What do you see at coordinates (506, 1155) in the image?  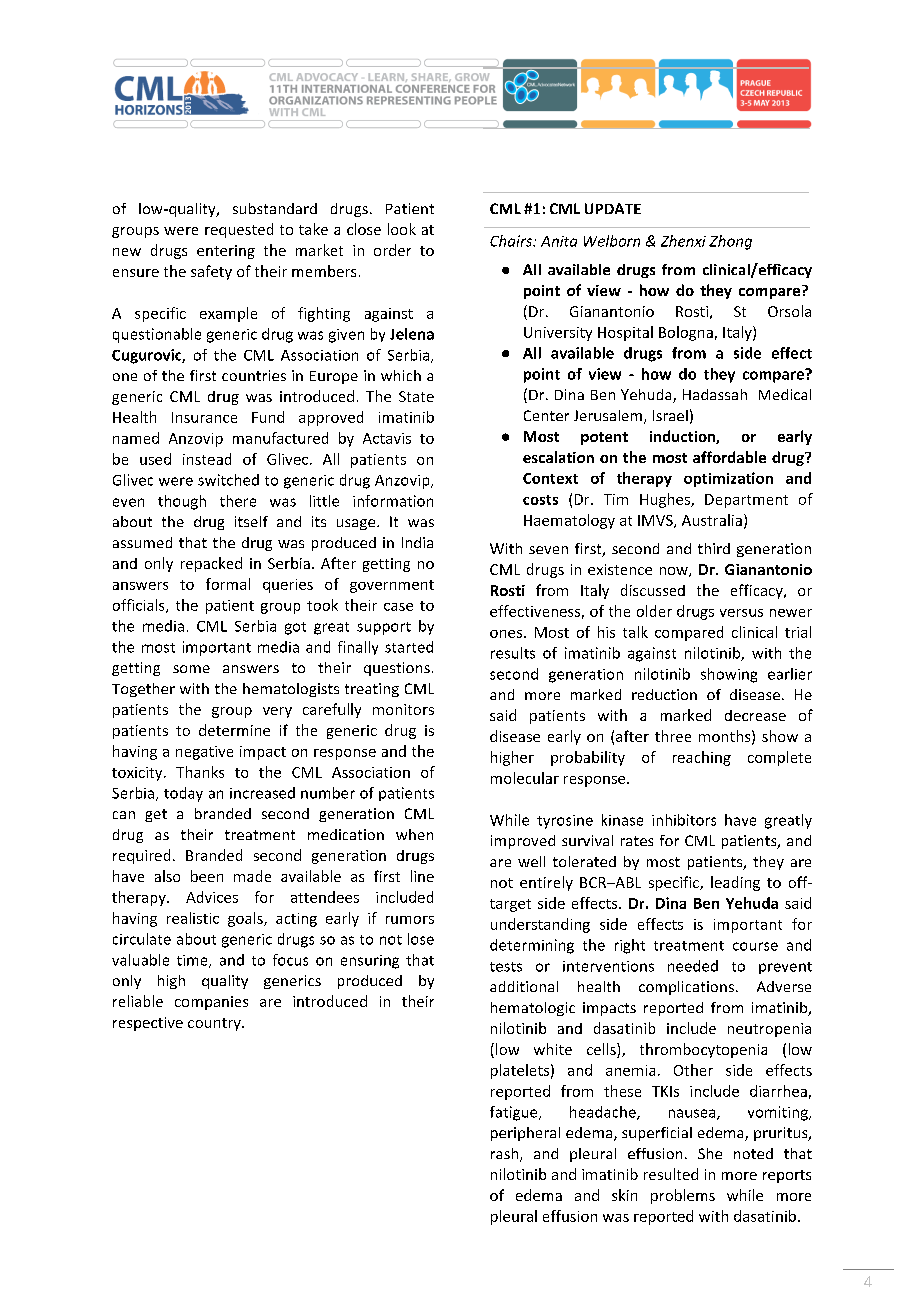 I see `rash` at bounding box center [506, 1155].
